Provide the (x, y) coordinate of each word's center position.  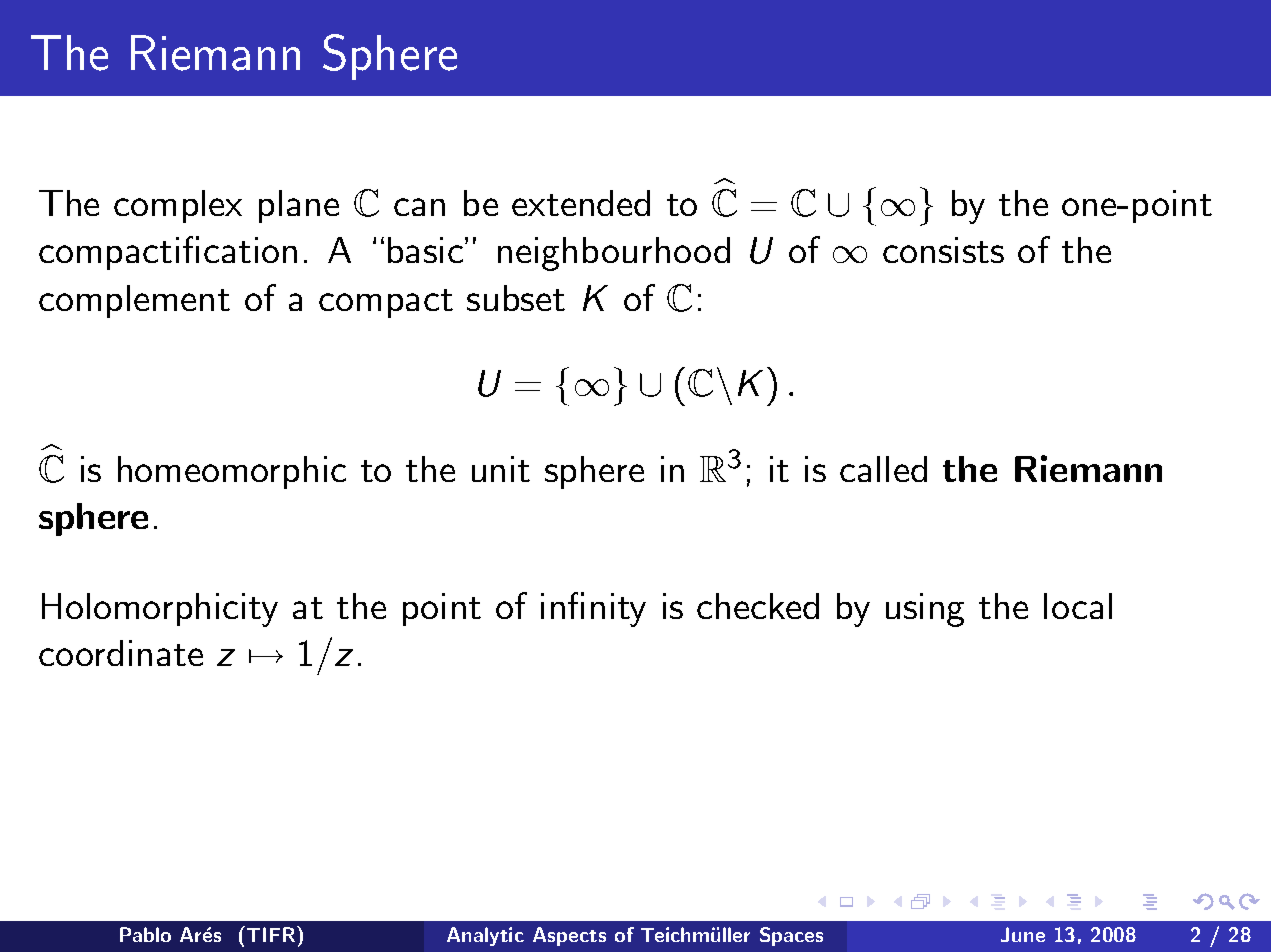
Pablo (145, 934)
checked (758, 606)
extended (581, 203)
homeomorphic (232, 472)
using (925, 610)
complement (134, 301)
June (1023, 934)
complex (178, 206)
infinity (593, 609)
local (1078, 606)
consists (943, 250)
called (883, 469)
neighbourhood (614, 254)
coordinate (121, 653)
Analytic (485, 936)
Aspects (569, 936)
